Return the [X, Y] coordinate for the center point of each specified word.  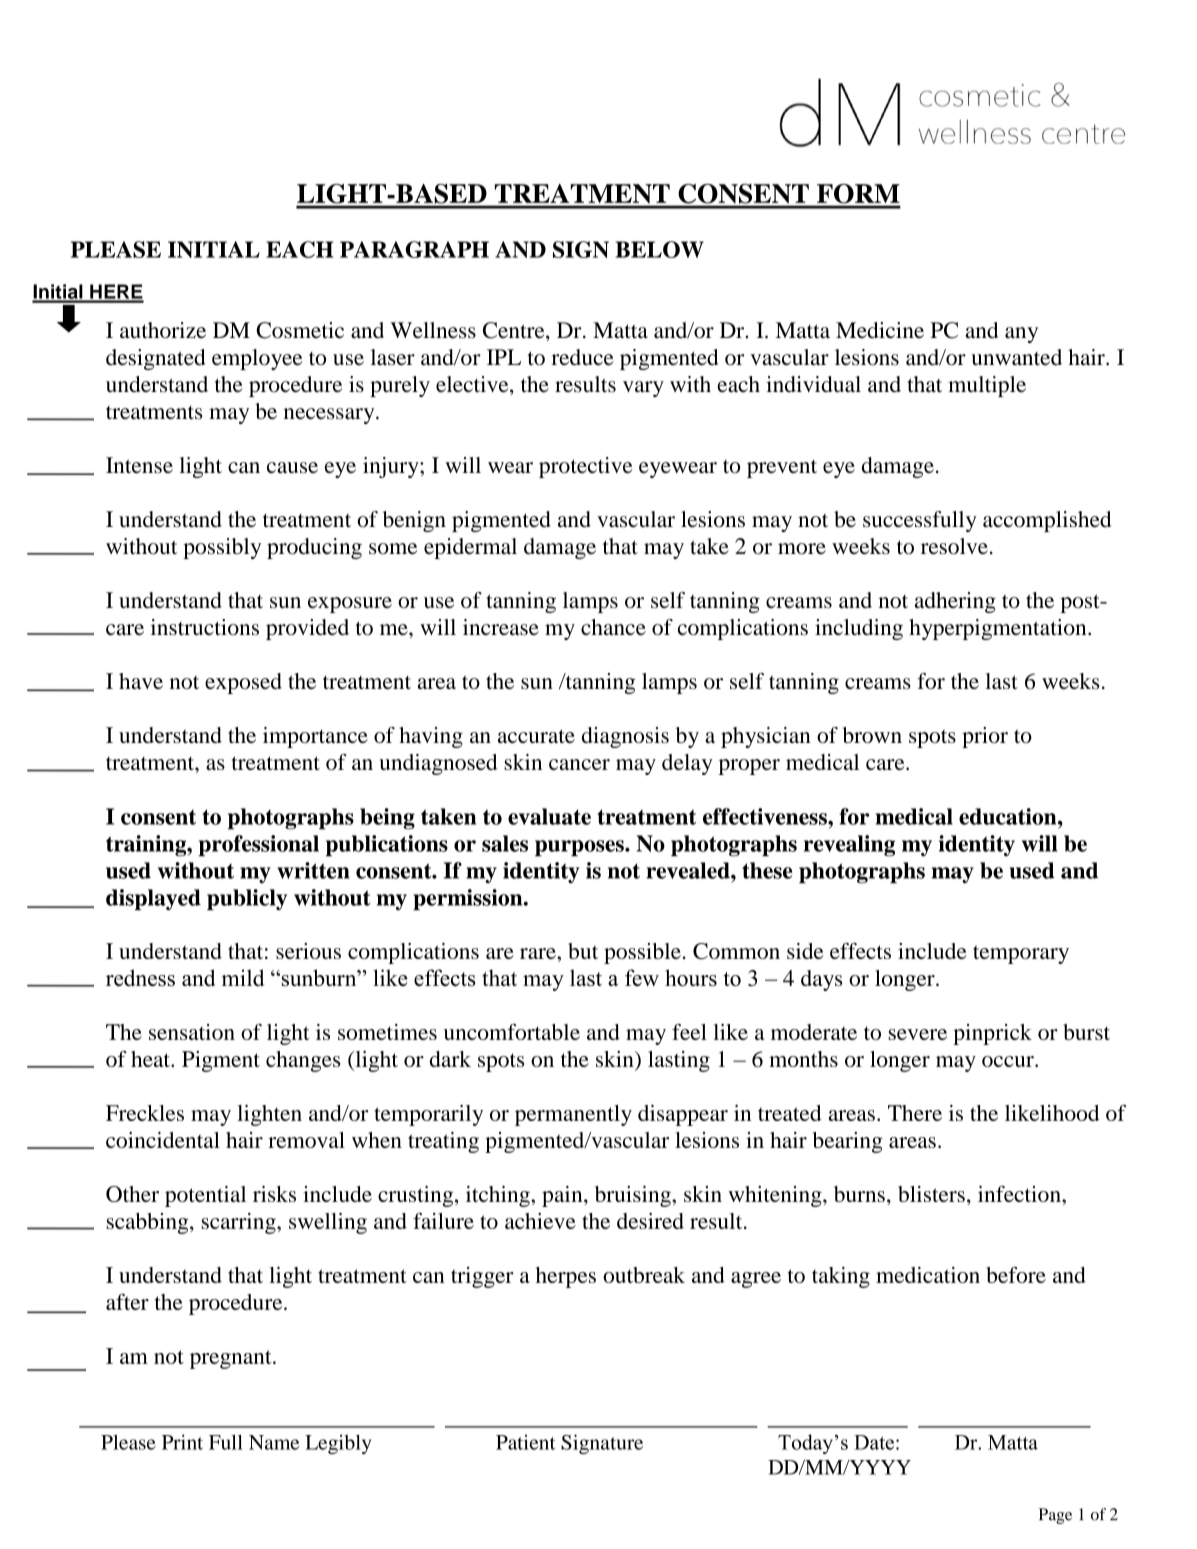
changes [303, 1061]
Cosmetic [300, 330]
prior [985, 737]
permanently [573, 1115]
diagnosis [625, 737]
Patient [526, 1442]
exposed [243, 683]
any [1021, 335]
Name [274, 1442]
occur [1009, 1061]
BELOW [659, 249]
